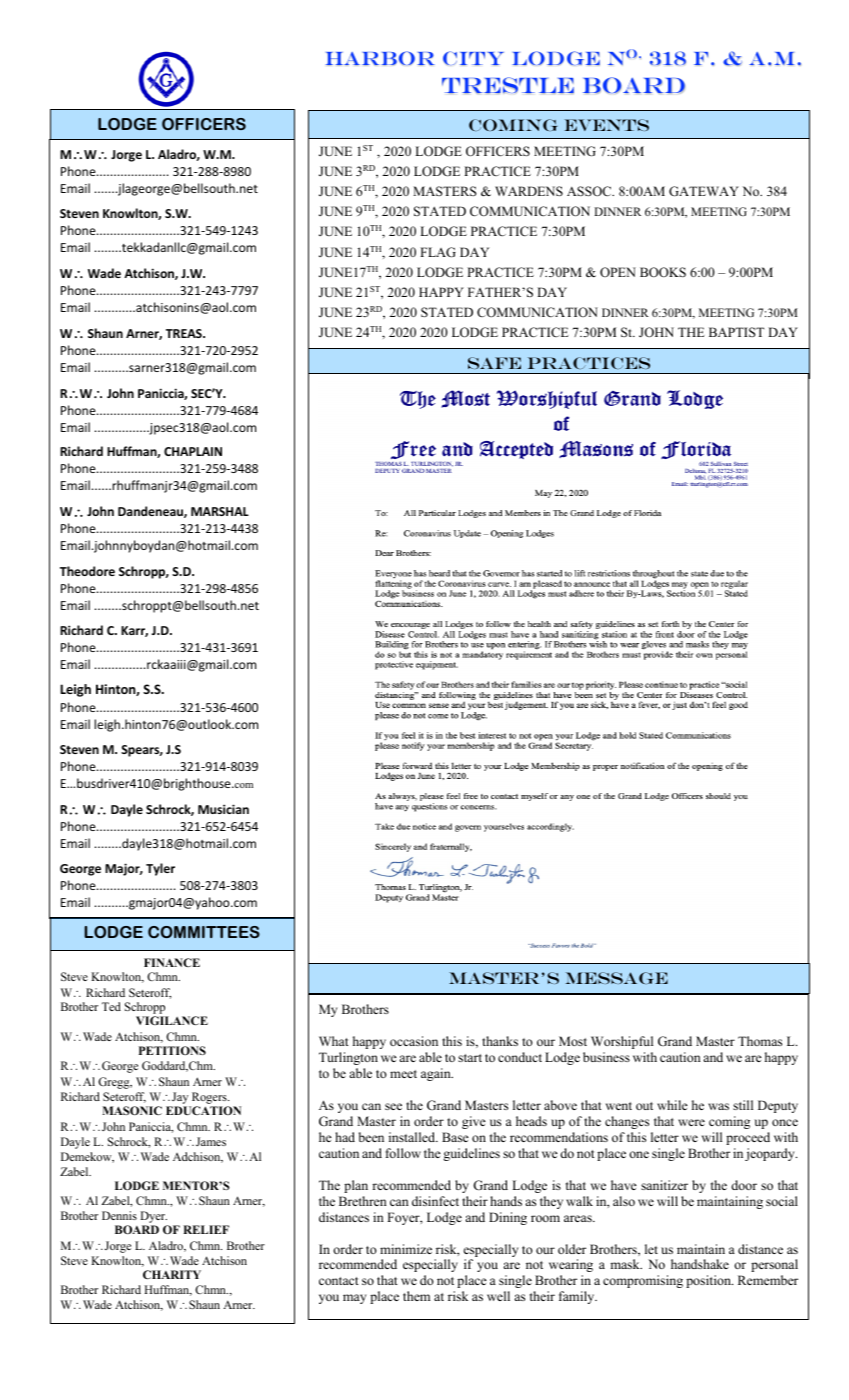  What do you see at coordinates (172, 1274) in the page?
I see `CHARITY` at bounding box center [172, 1274].
